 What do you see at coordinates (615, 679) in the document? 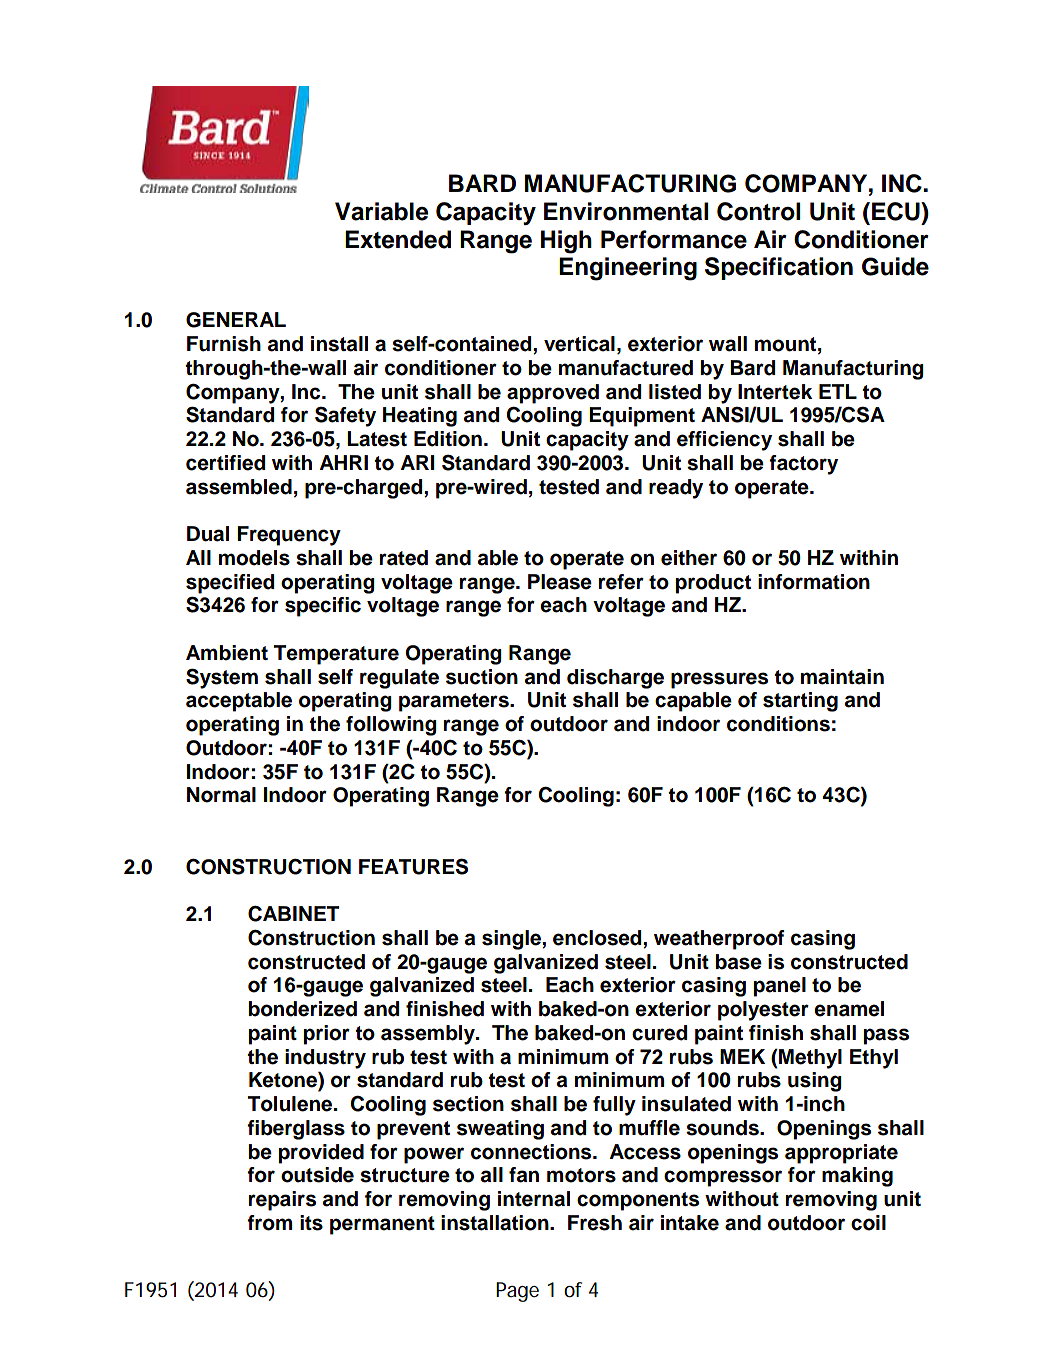
I see `discharge` at bounding box center [615, 679].
